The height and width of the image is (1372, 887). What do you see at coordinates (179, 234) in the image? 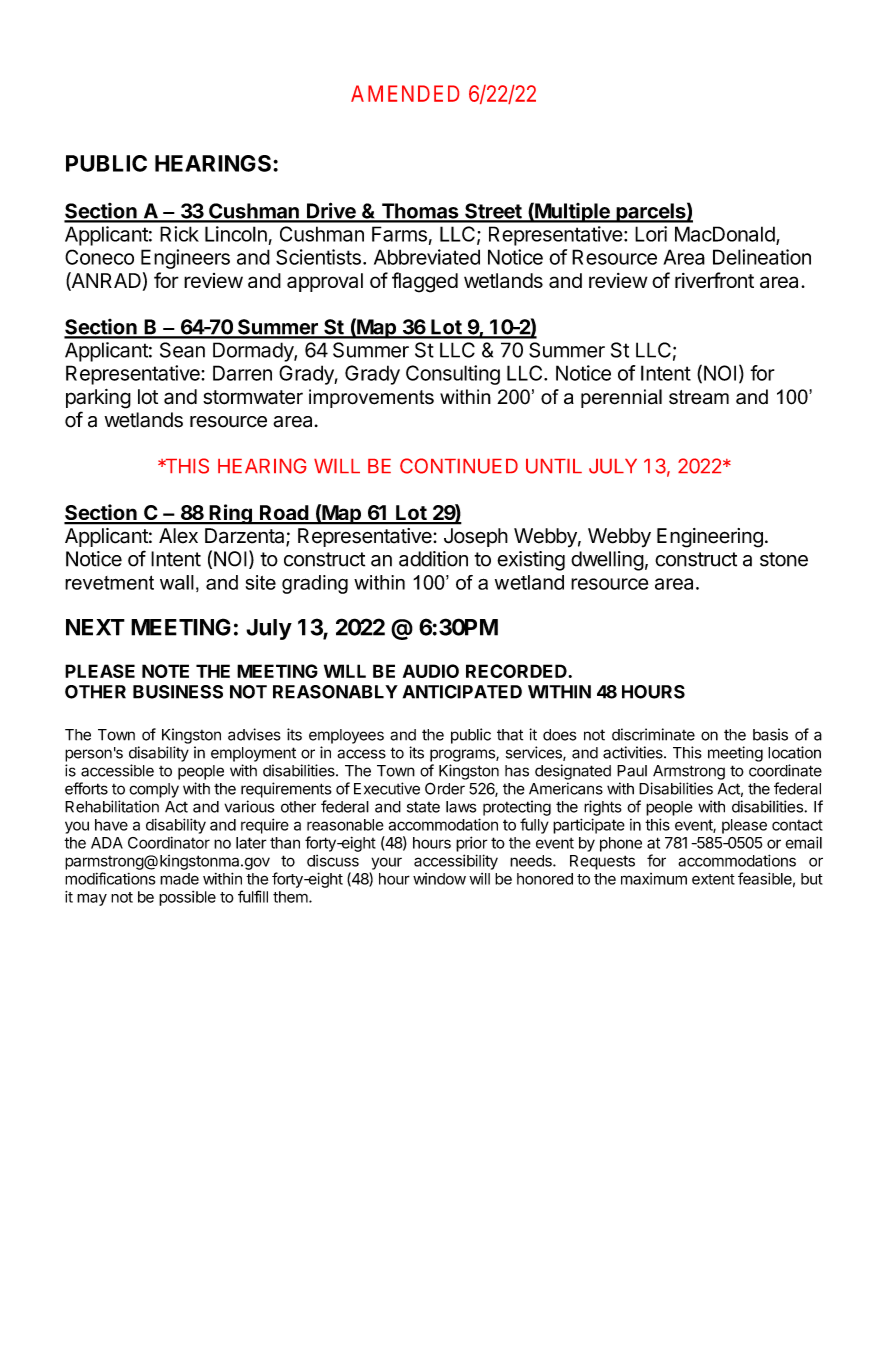
I see `Rick` at bounding box center [179, 234].
